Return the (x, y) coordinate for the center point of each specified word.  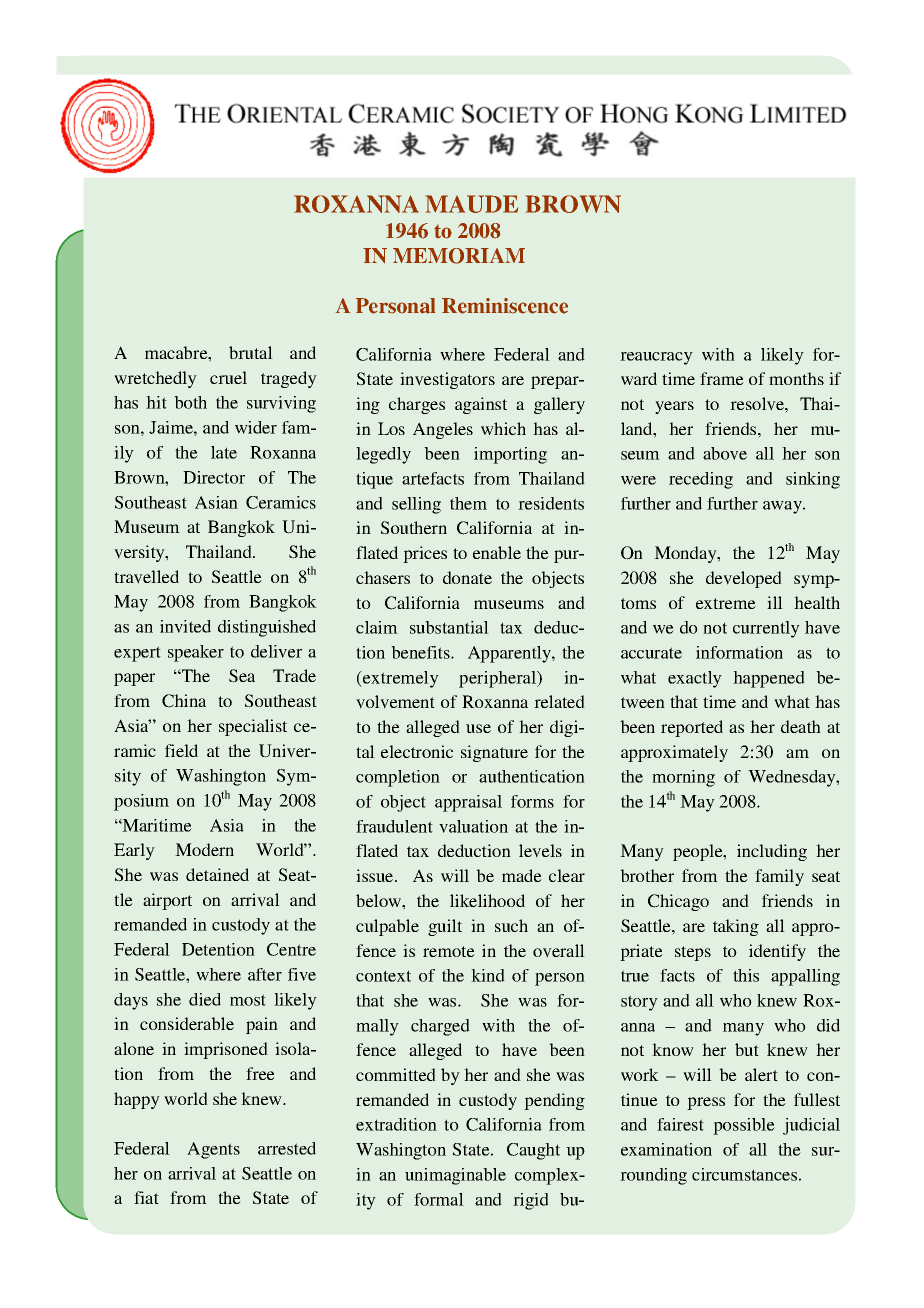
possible (744, 1126)
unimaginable (455, 1176)
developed (744, 579)
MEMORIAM (459, 256)
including (772, 852)
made (522, 875)
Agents (213, 1150)
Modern (204, 849)
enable (497, 552)
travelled (146, 577)
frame (722, 378)
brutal (251, 352)
